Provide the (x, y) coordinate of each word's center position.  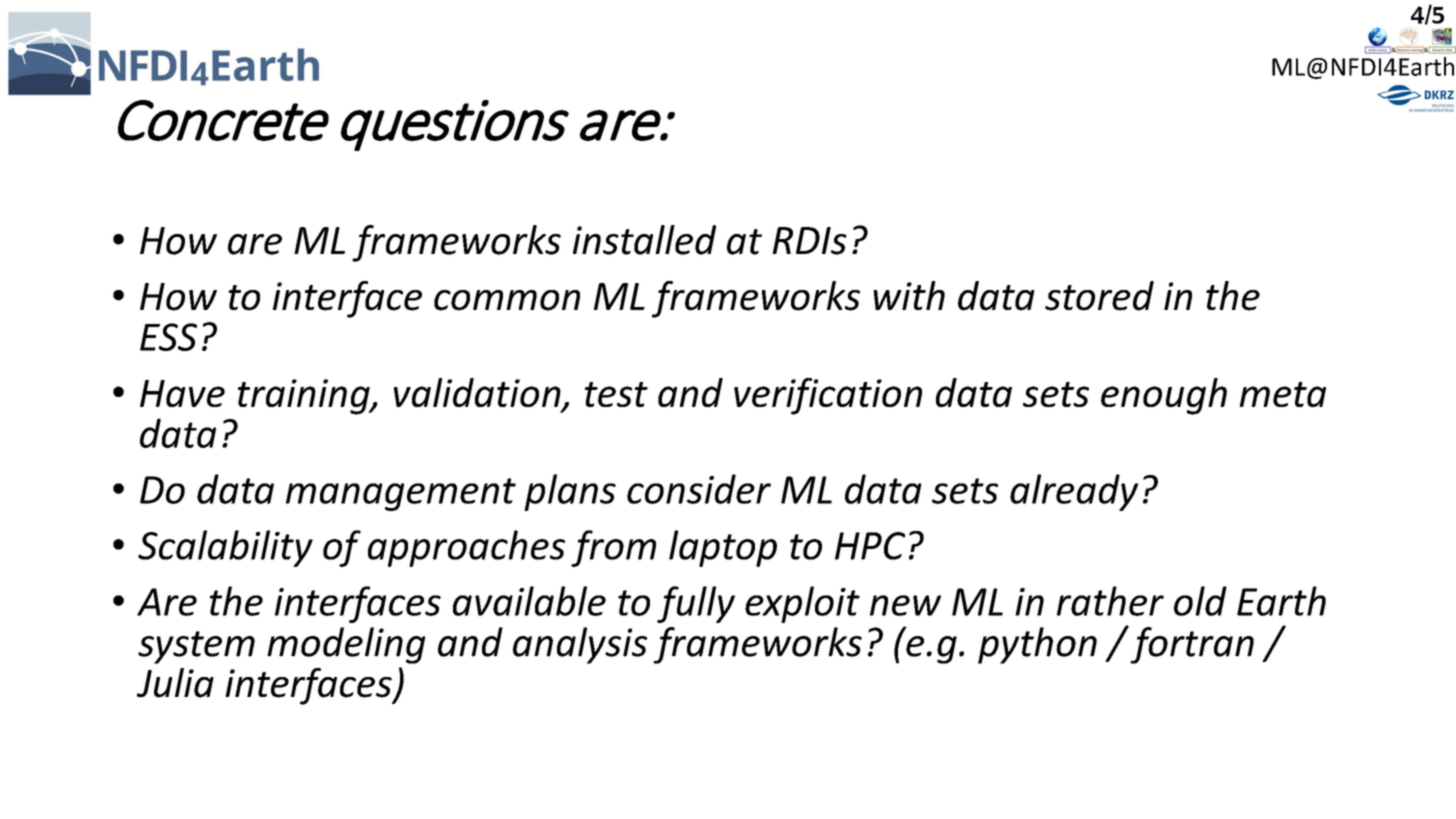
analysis (580, 645)
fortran (1191, 645)
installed (644, 240)
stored (1099, 296)
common (507, 300)
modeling (346, 645)
